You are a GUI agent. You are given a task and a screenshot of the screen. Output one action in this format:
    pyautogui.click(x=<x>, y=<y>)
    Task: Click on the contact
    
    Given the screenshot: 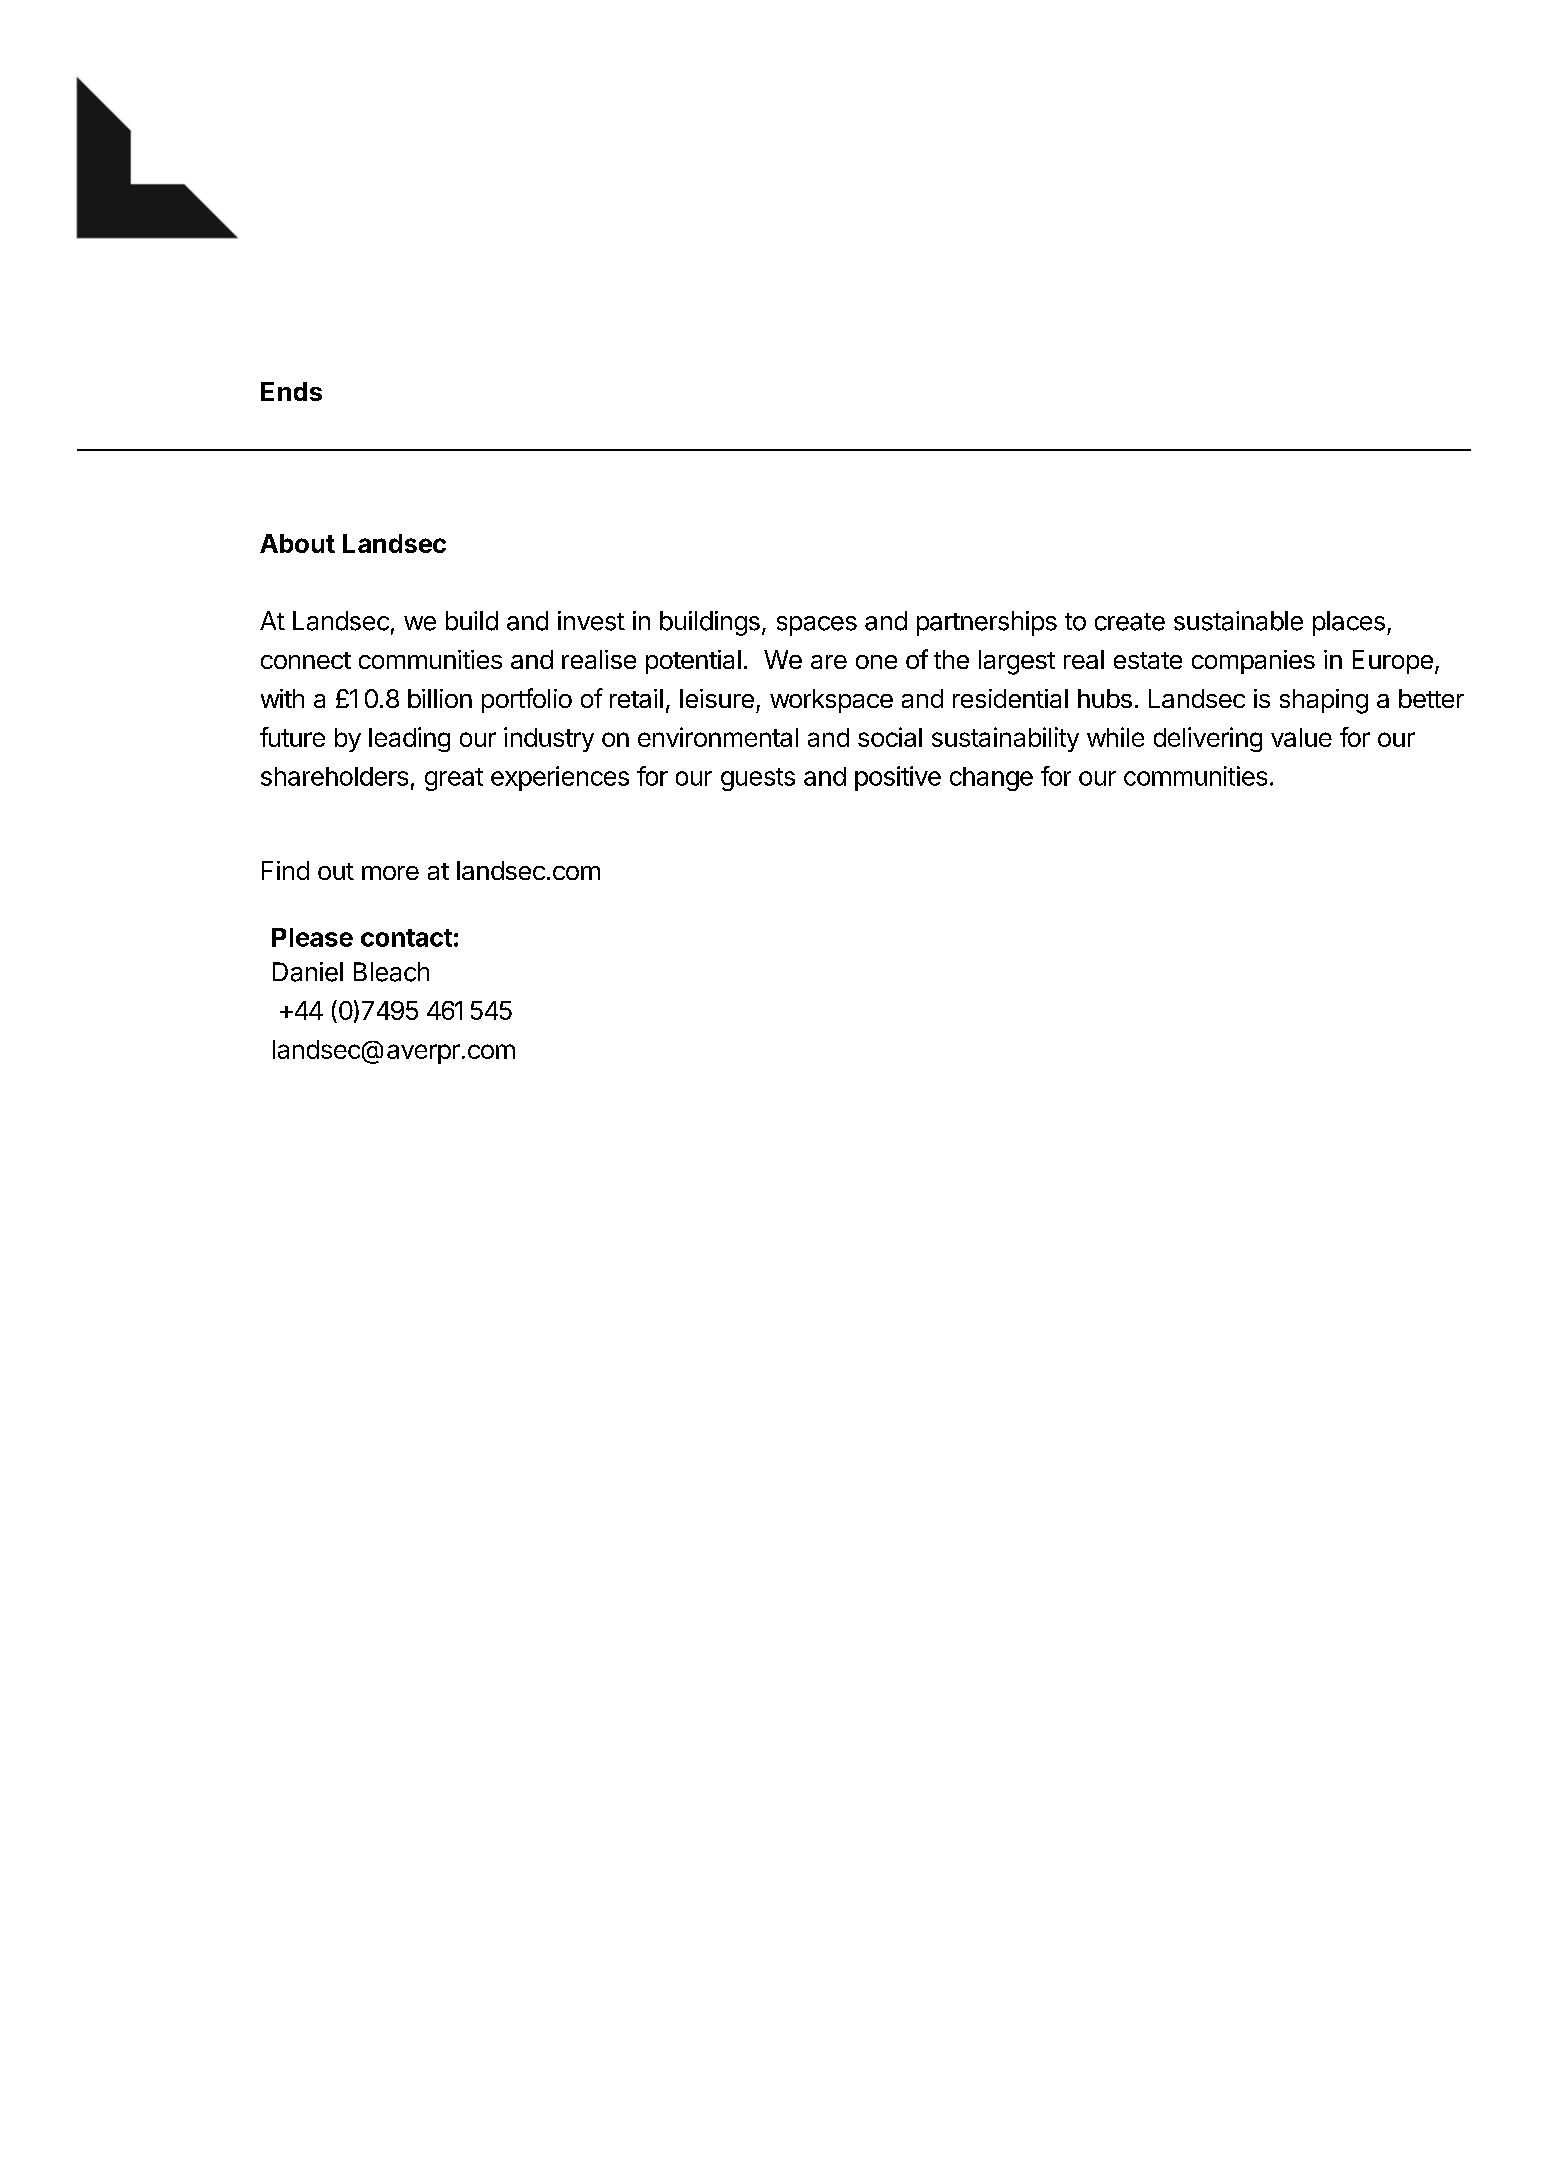 What is the action you would take?
    pyautogui.click(x=406, y=938)
